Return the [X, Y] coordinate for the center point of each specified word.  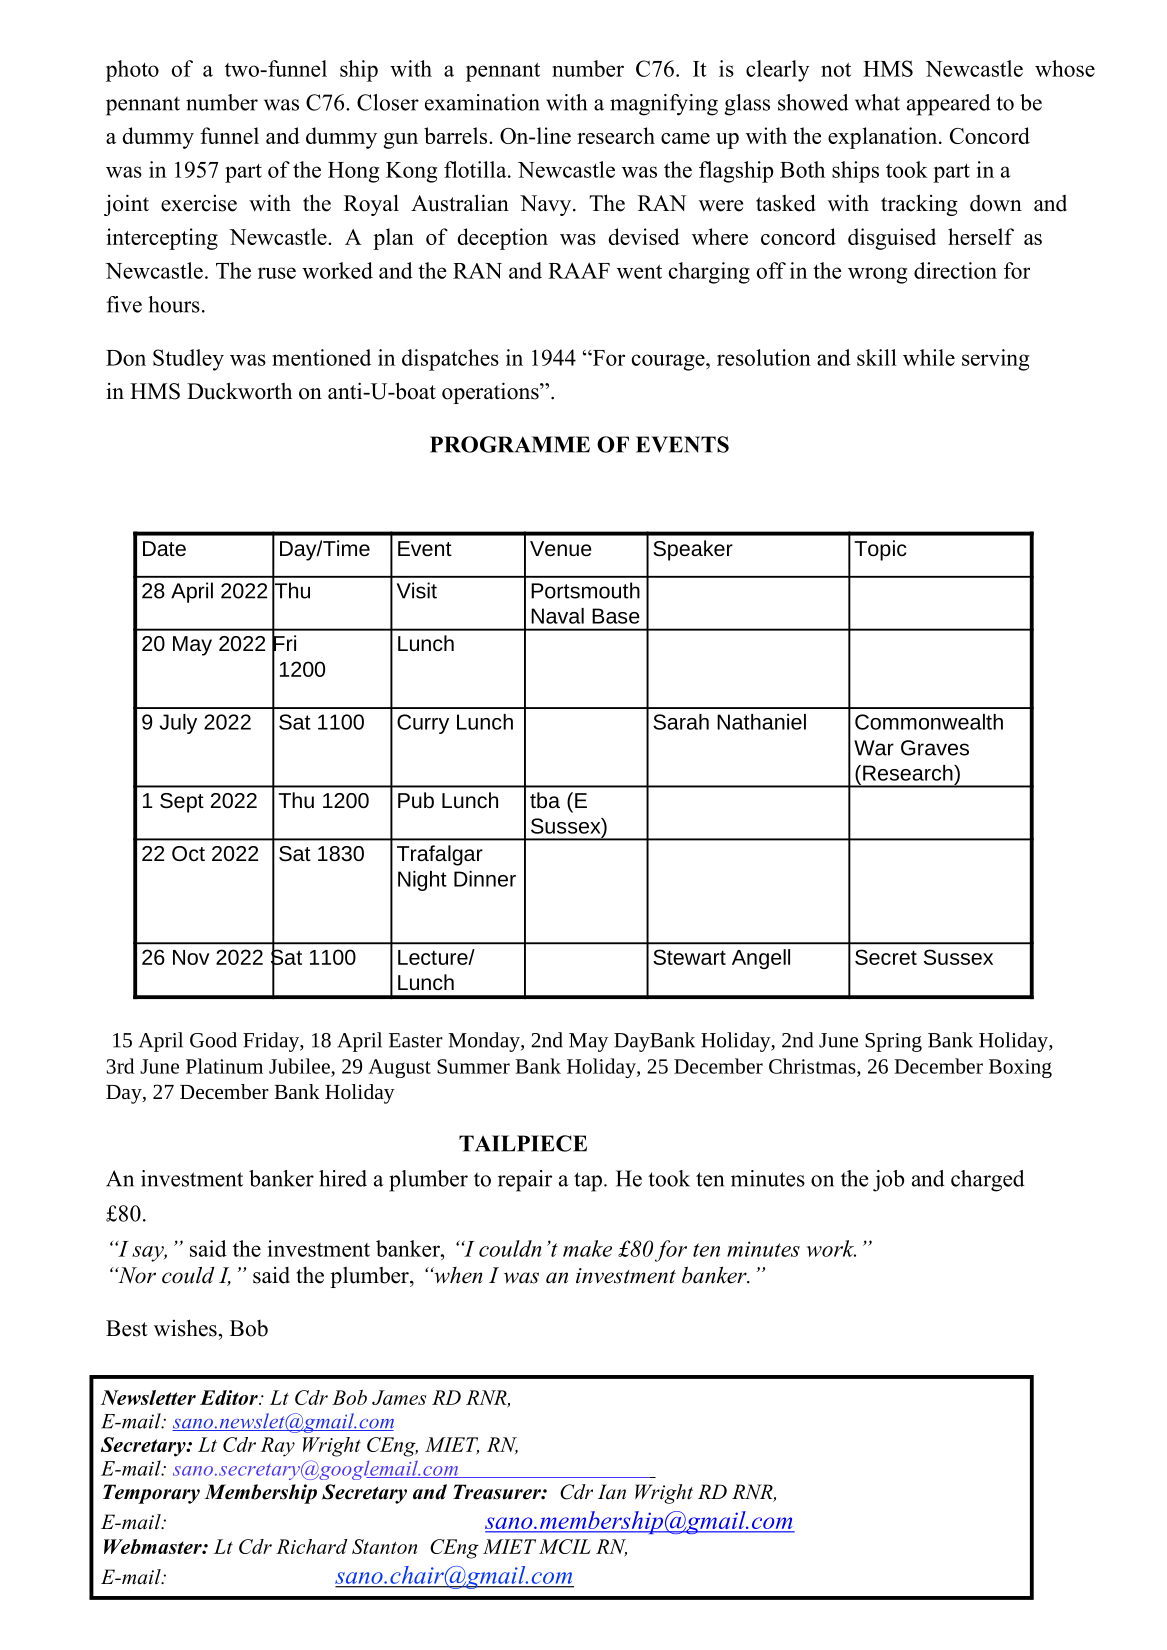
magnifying [664, 105]
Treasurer [498, 1492]
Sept [182, 803]
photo [132, 71]
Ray [278, 1447]
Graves [935, 748]
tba [545, 800]
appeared [949, 105]
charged [988, 1181]
